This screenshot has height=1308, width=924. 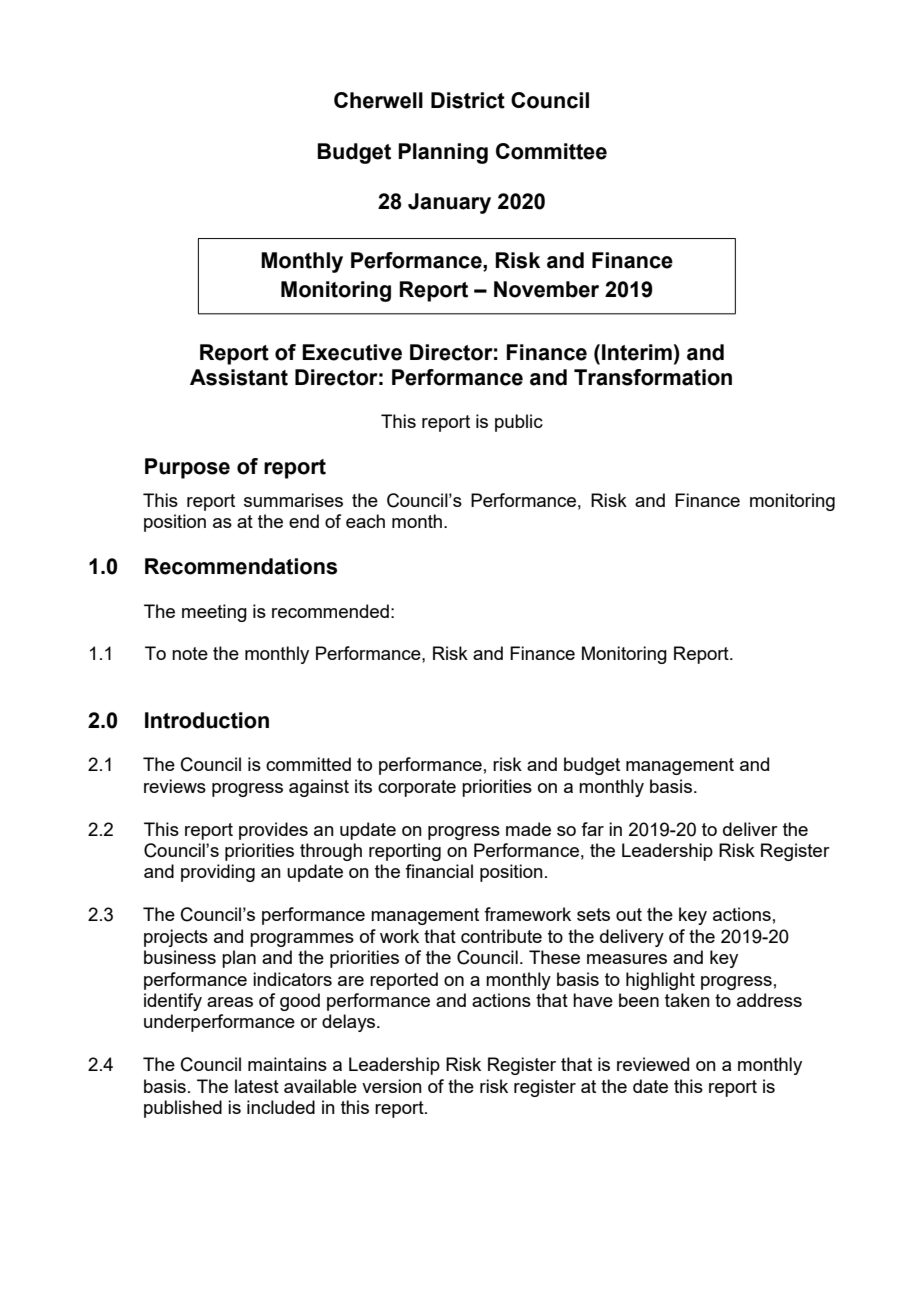 What do you see at coordinates (330, 611) in the screenshot?
I see `recommended` at bounding box center [330, 611].
